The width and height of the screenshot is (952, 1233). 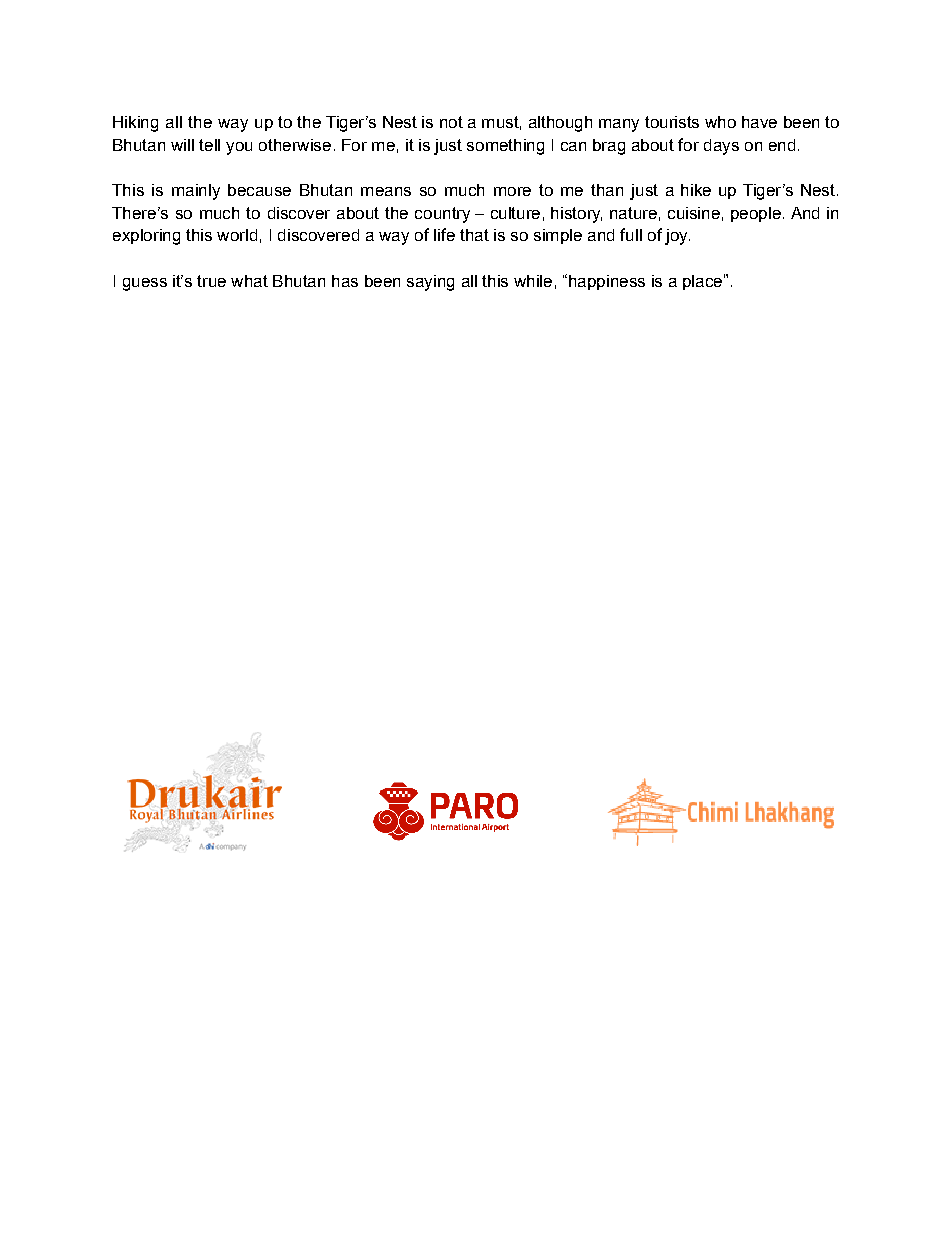 I want to click on cuisine, so click(x=694, y=213).
